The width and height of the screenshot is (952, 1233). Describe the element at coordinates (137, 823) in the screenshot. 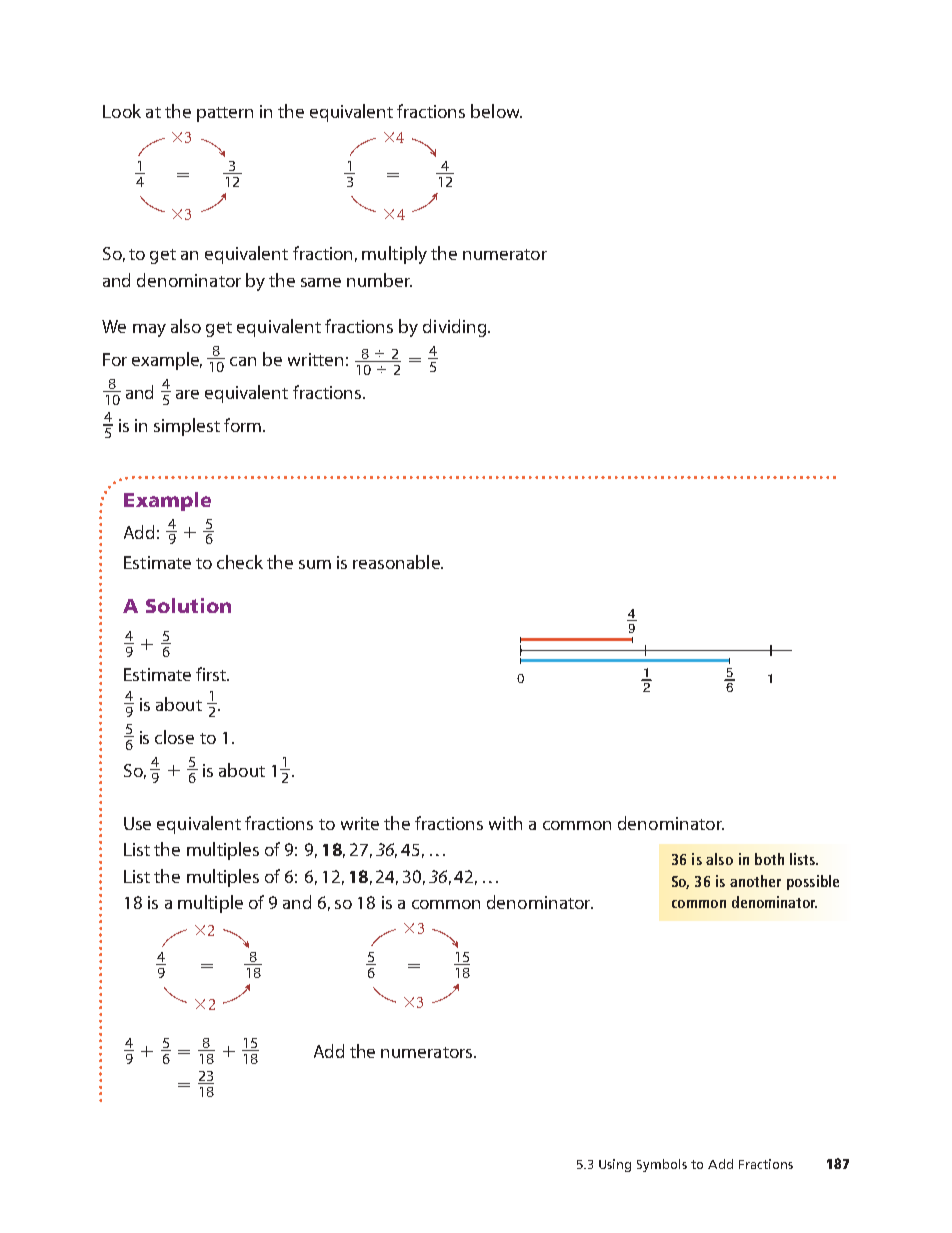

I see `Use` at that location.
